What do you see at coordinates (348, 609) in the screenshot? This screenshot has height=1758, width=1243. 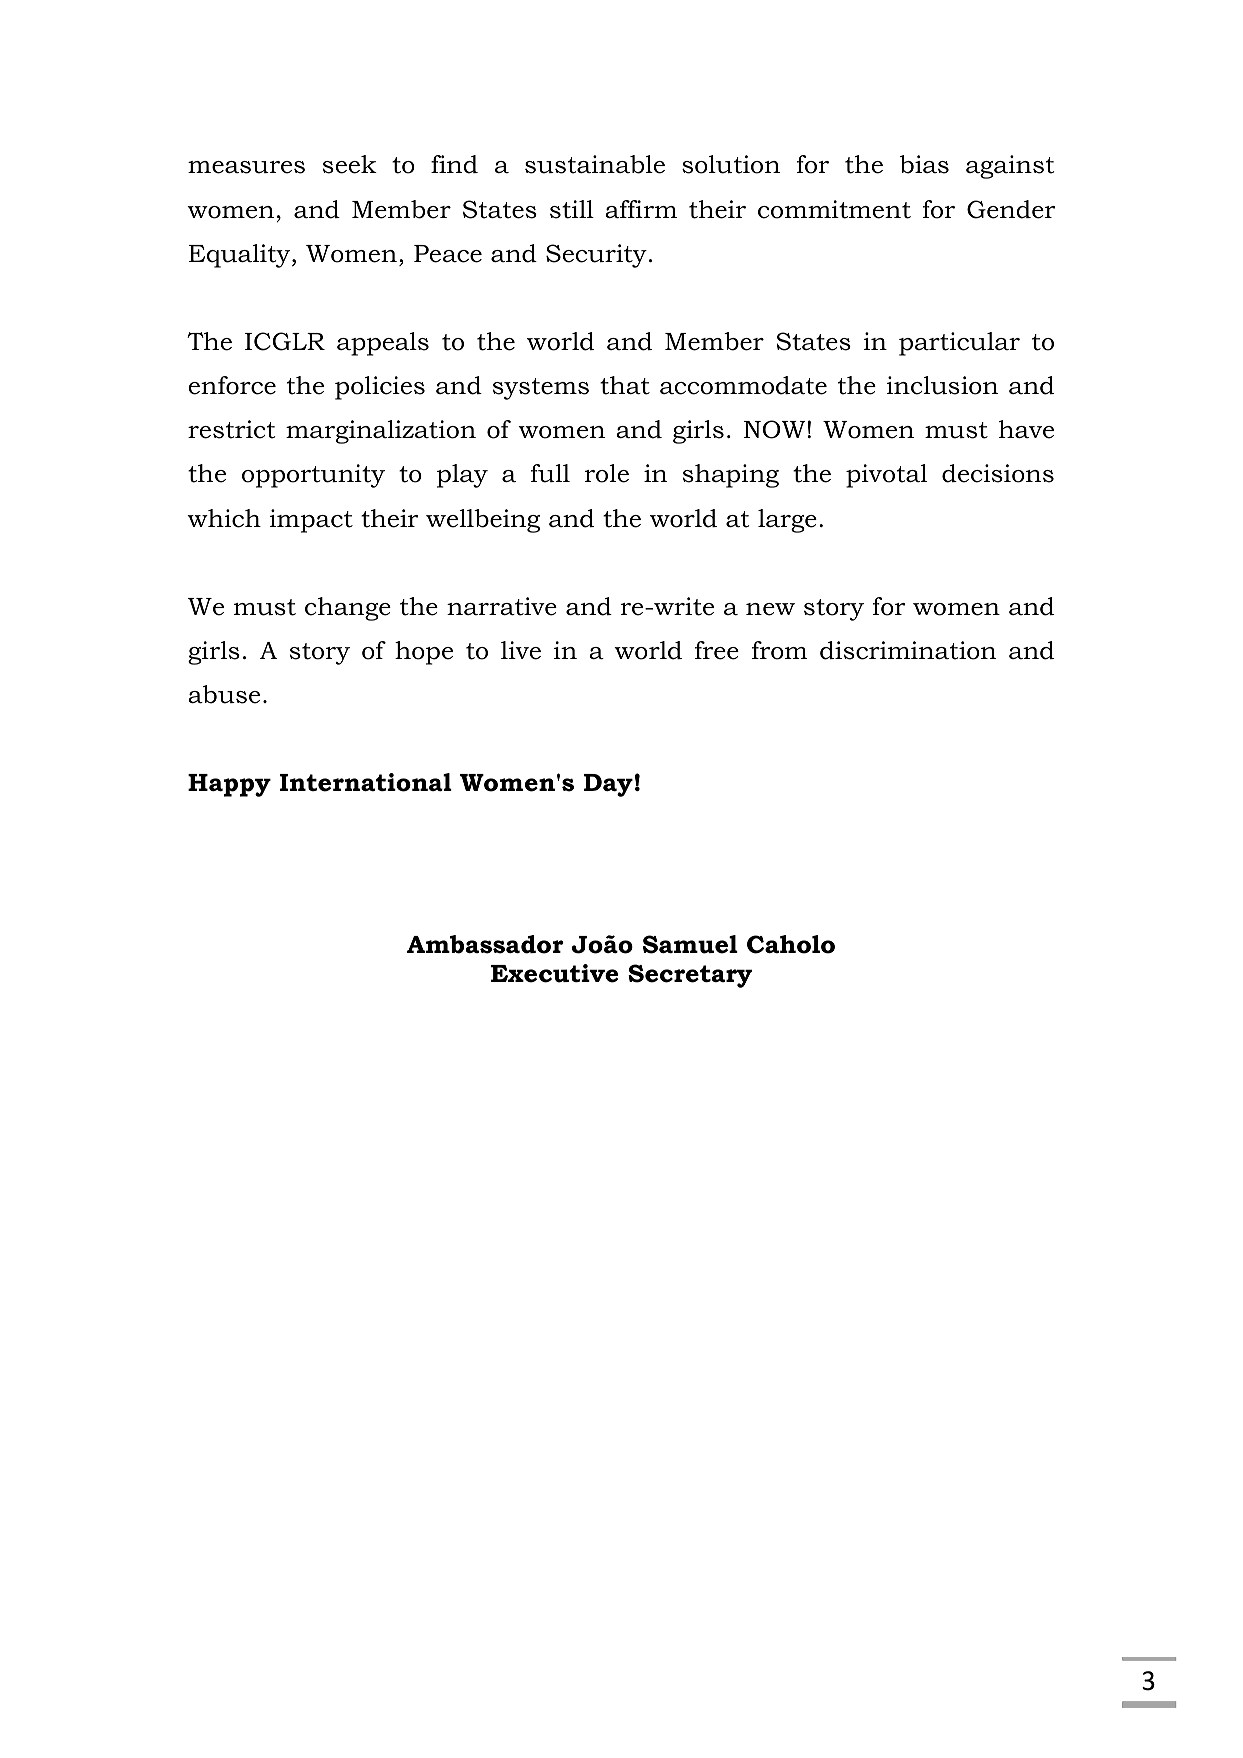 I see `change` at bounding box center [348, 609].
